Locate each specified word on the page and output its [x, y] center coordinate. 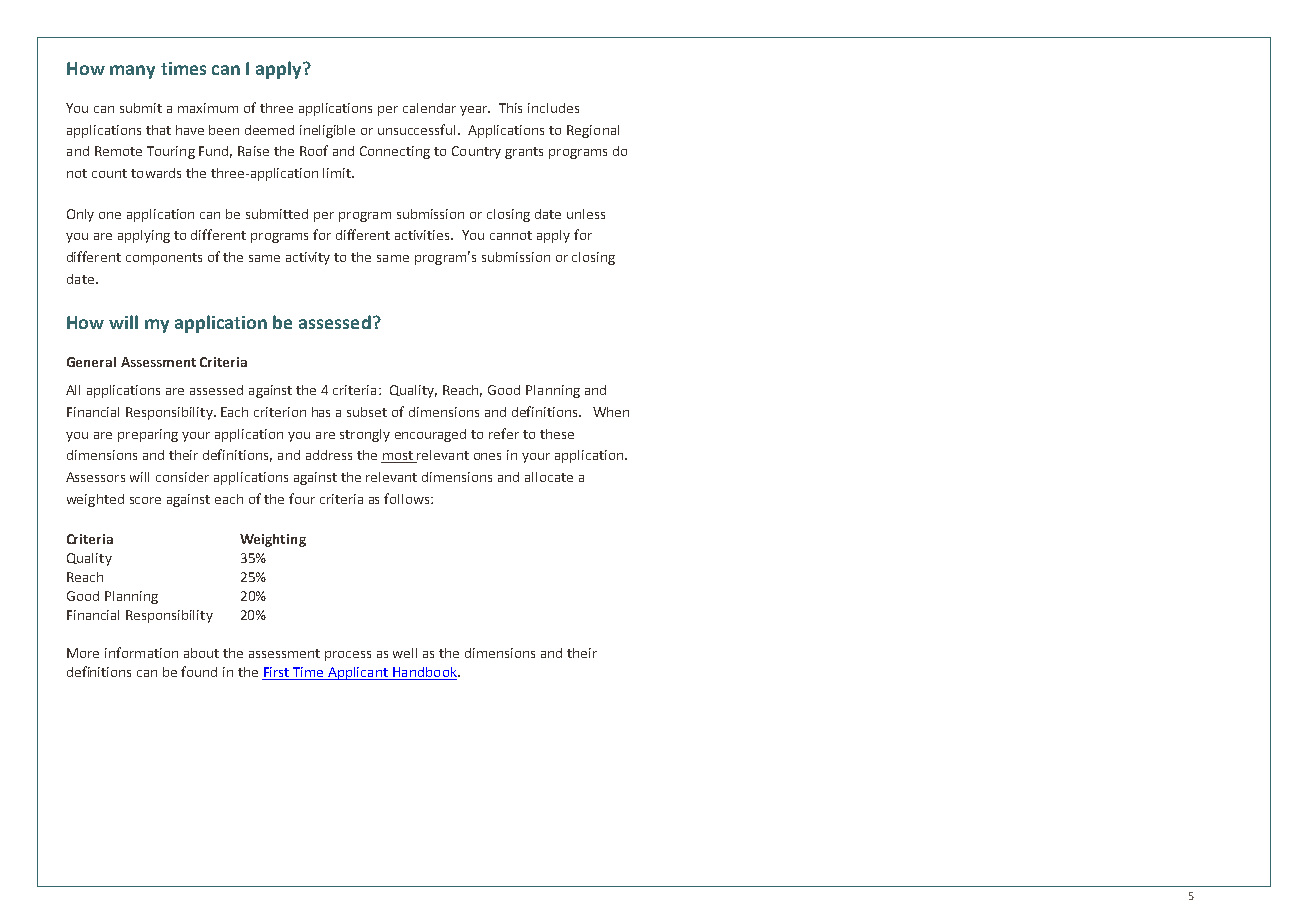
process [348, 656]
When [611, 412]
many [132, 72]
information [141, 652]
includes [553, 108]
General [91, 362]
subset [367, 412]
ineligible [327, 131]
